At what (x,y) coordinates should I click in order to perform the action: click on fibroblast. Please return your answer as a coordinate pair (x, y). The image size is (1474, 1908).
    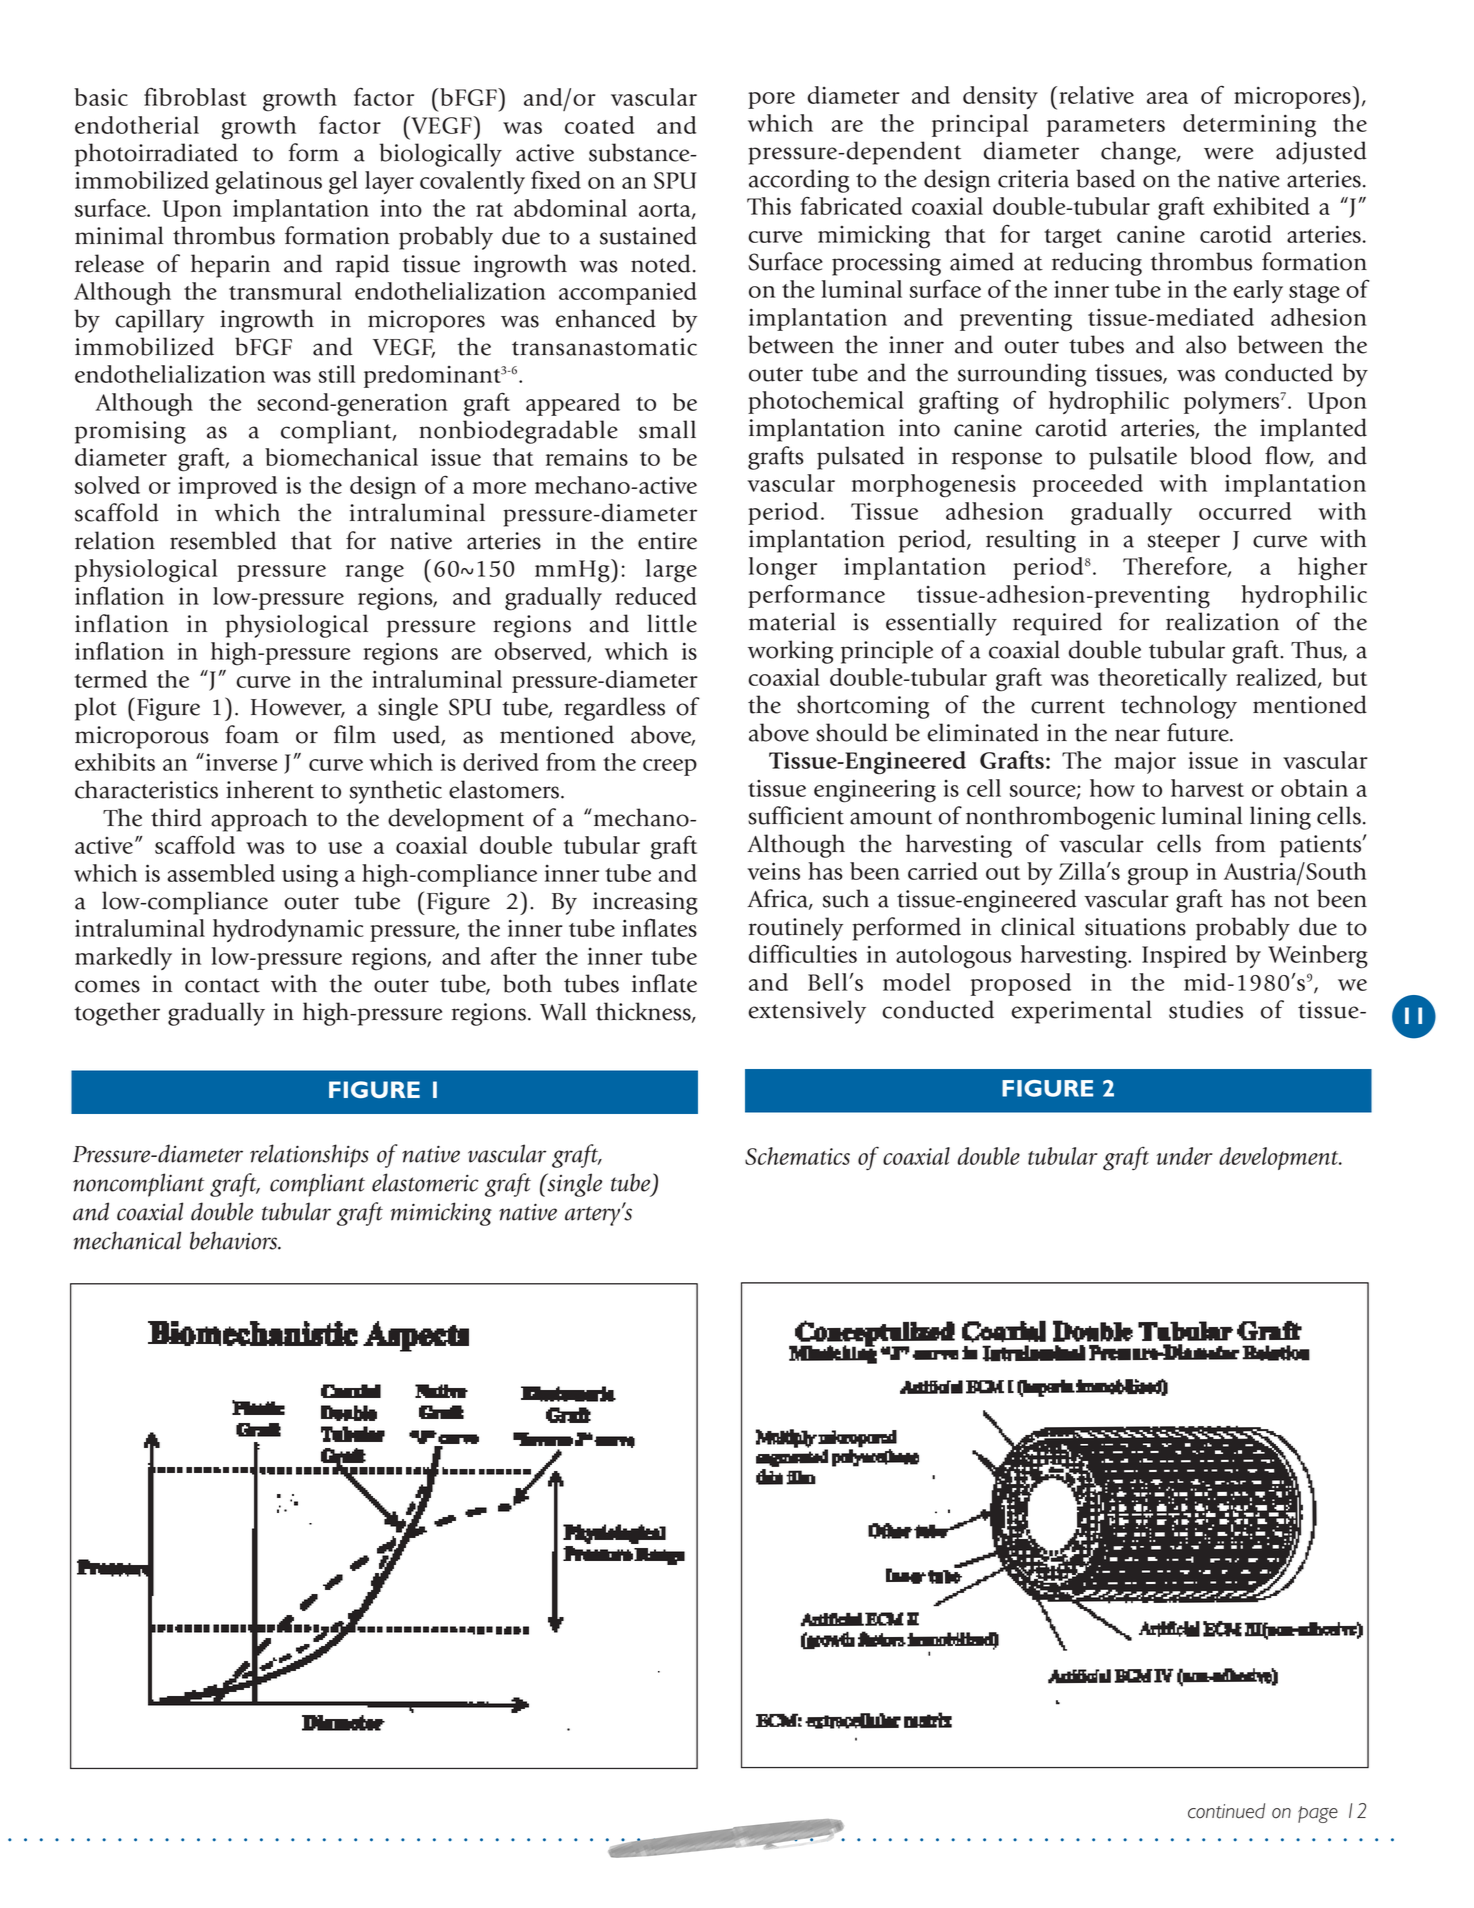
    Looking at the image, I should click on (195, 96).
